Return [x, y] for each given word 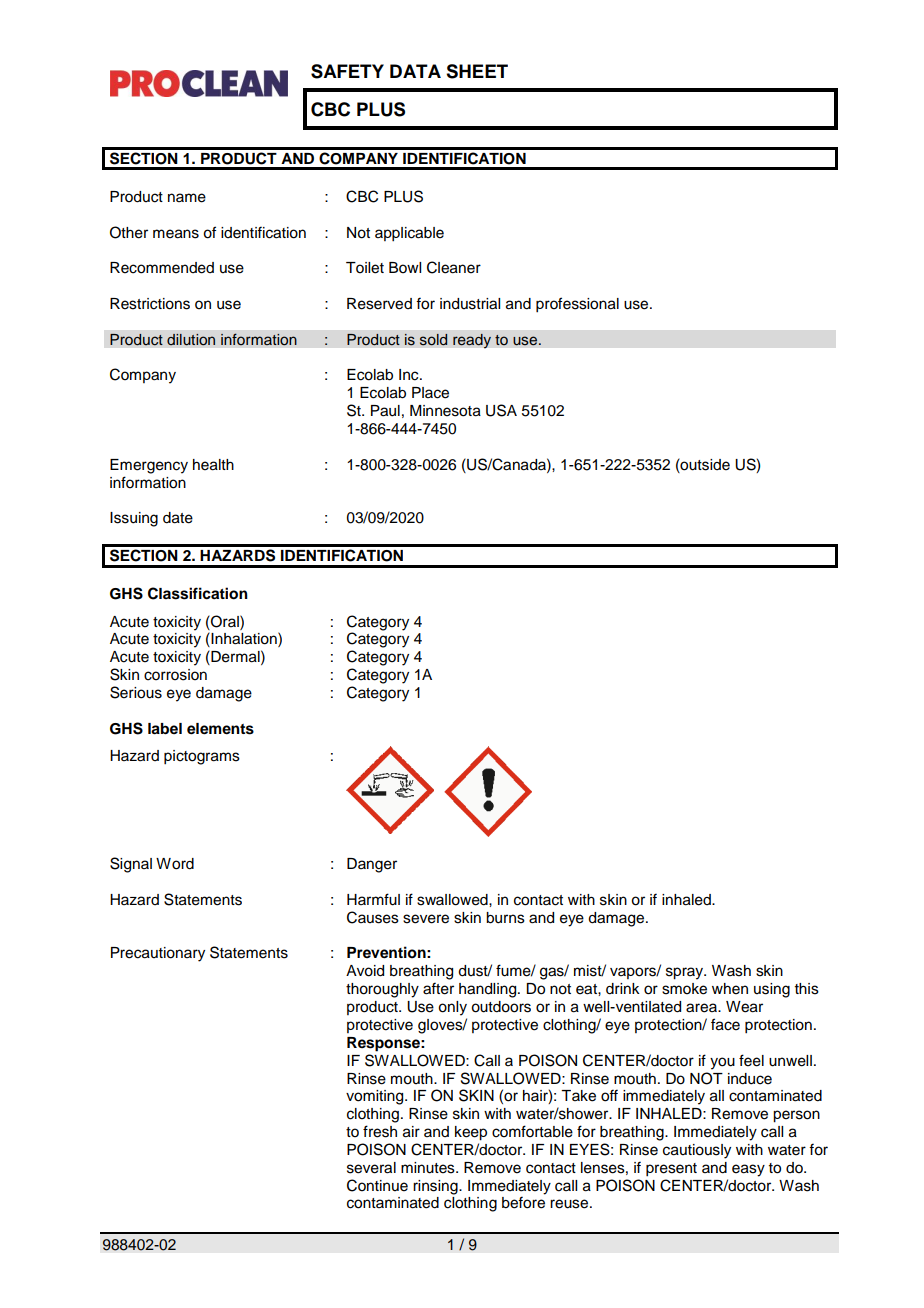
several [371, 1168]
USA [501, 410]
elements [220, 729]
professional [577, 305]
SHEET [477, 71]
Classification [198, 593]
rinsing [436, 1187]
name [187, 198]
